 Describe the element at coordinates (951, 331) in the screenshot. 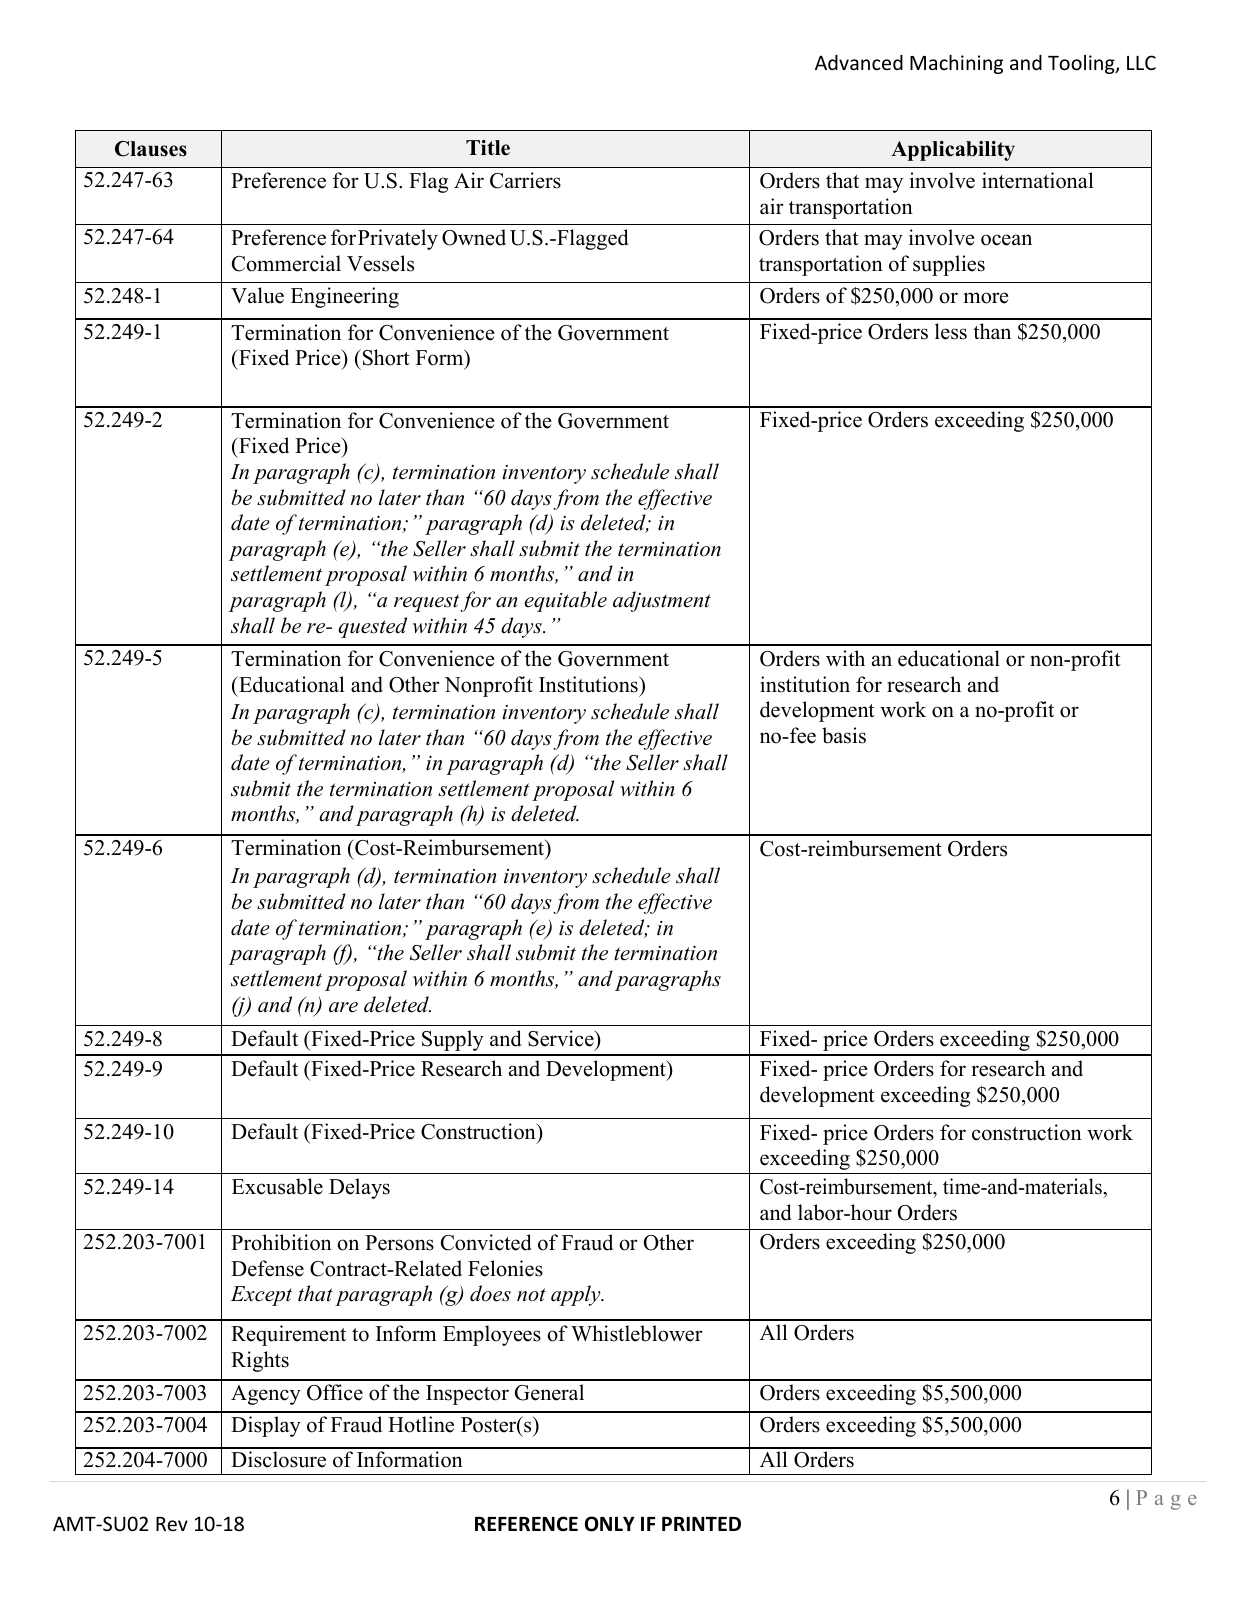

I see `less` at that location.
